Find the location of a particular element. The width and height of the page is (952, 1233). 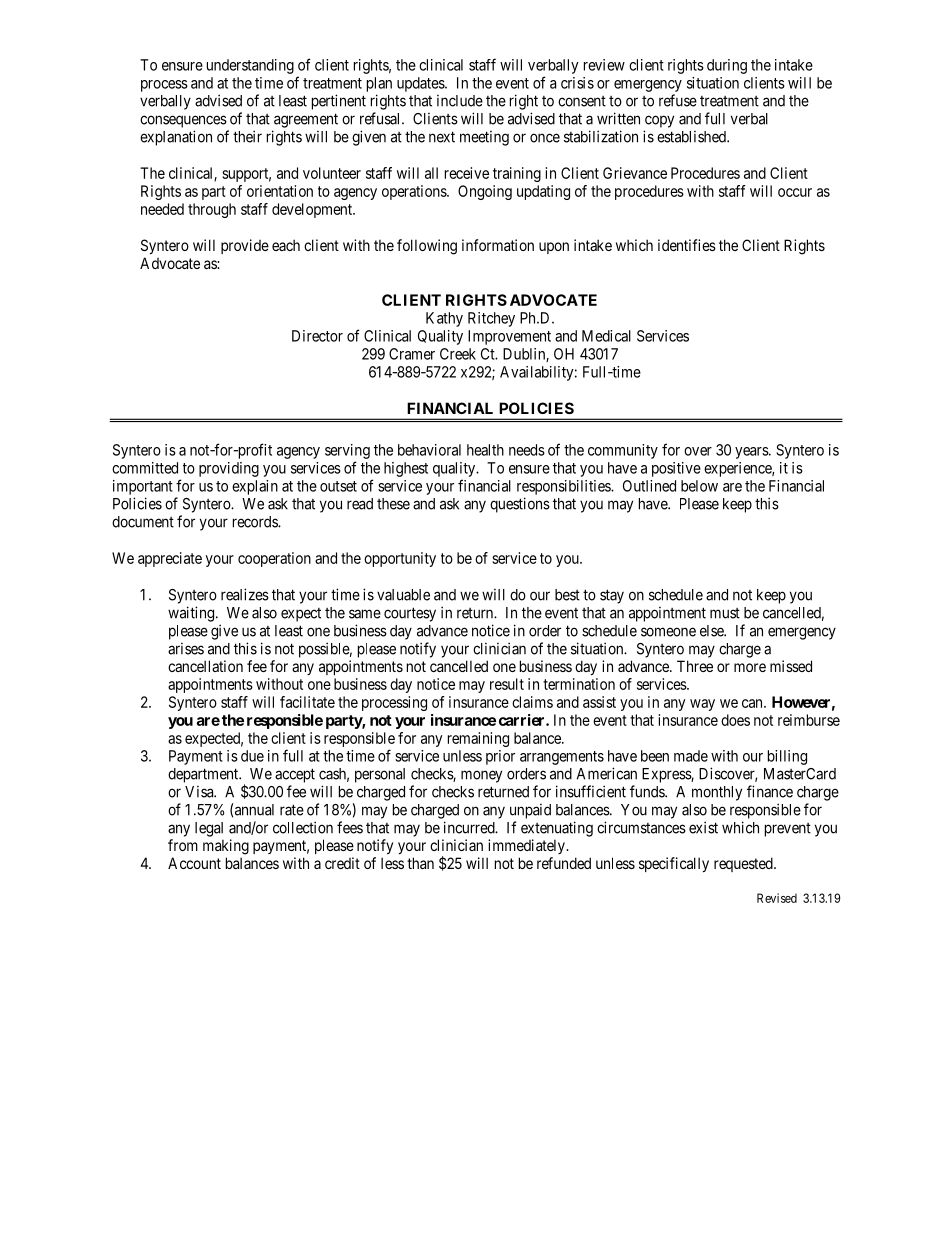

health is located at coordinates (485, 450).
